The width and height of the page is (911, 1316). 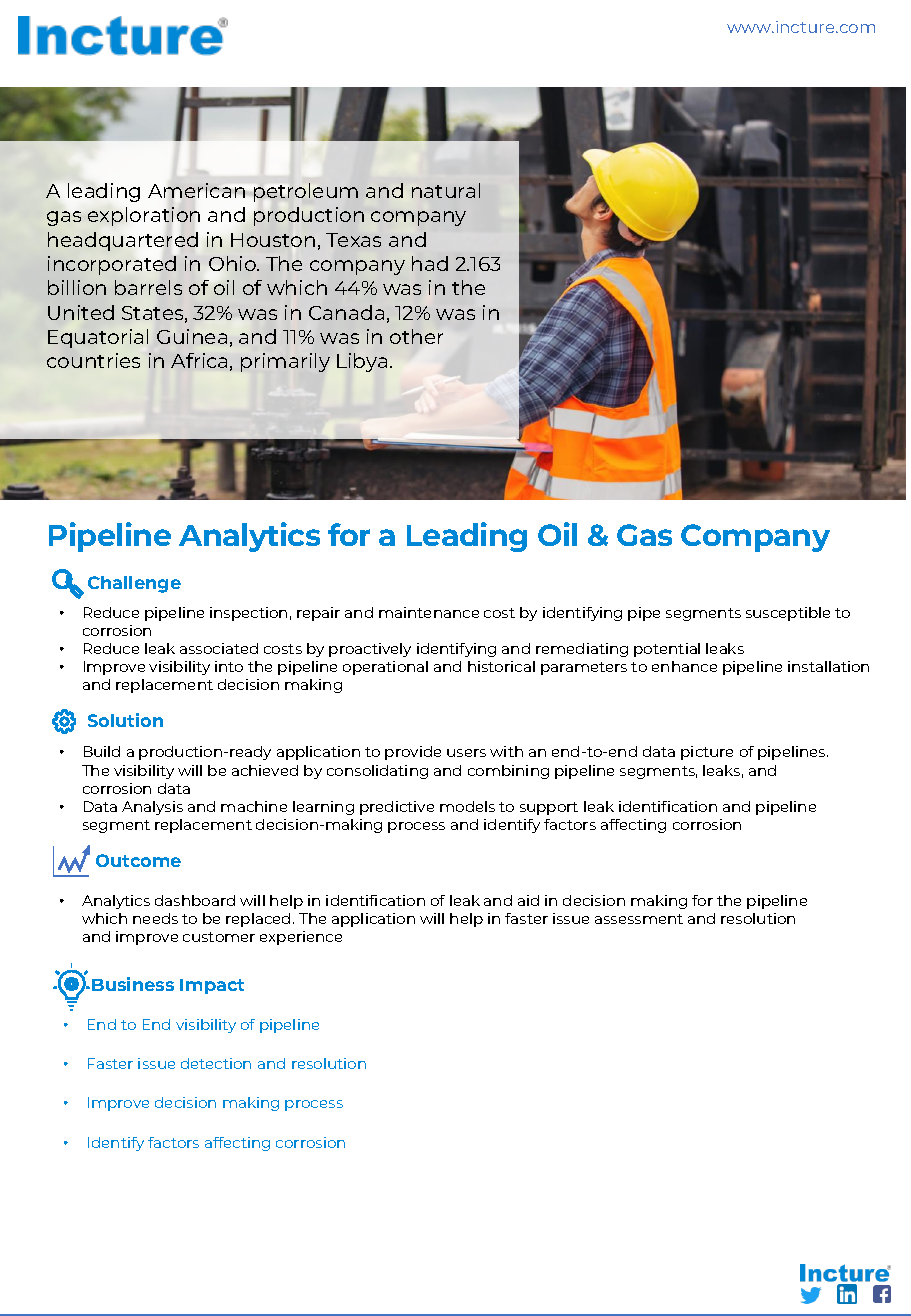 I want to click on susceptible, so click(x=788, y=614).
